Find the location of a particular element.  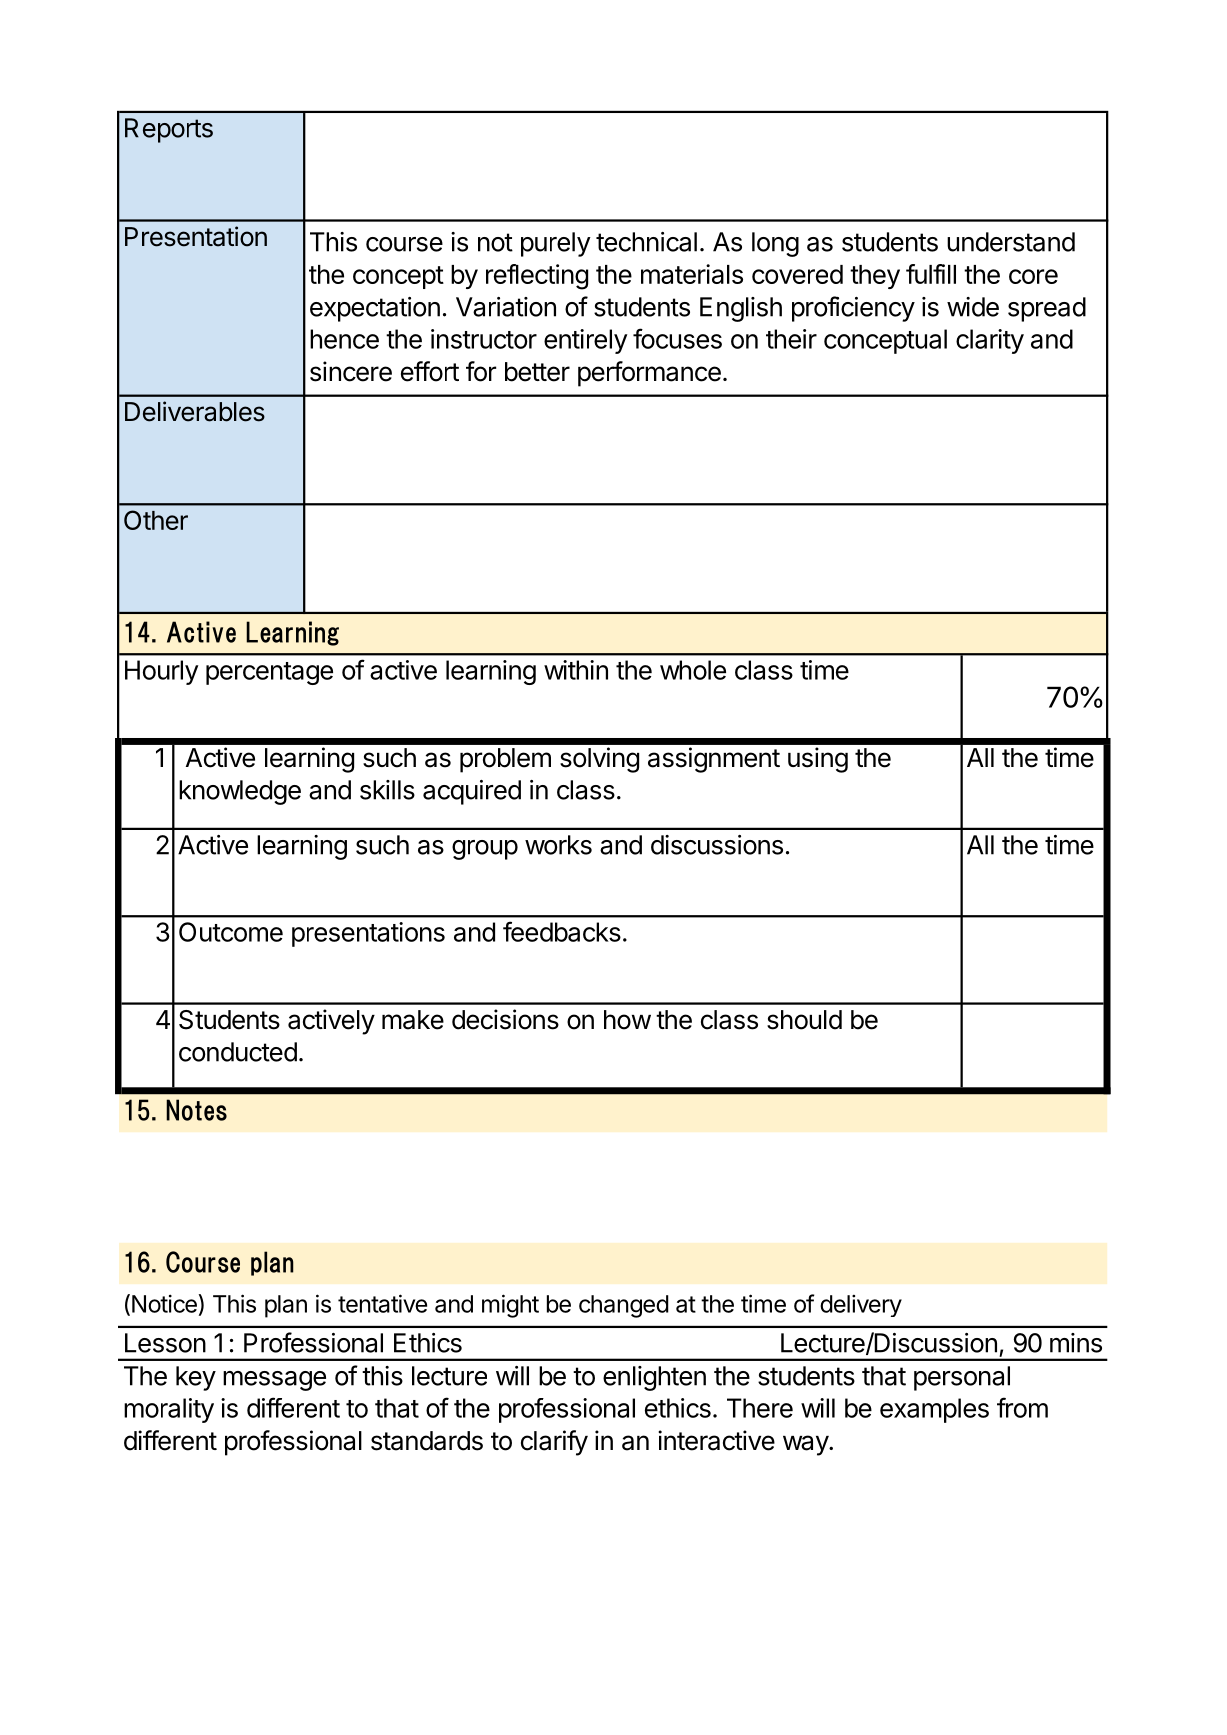

message is located at coordinates (274, 1381).
